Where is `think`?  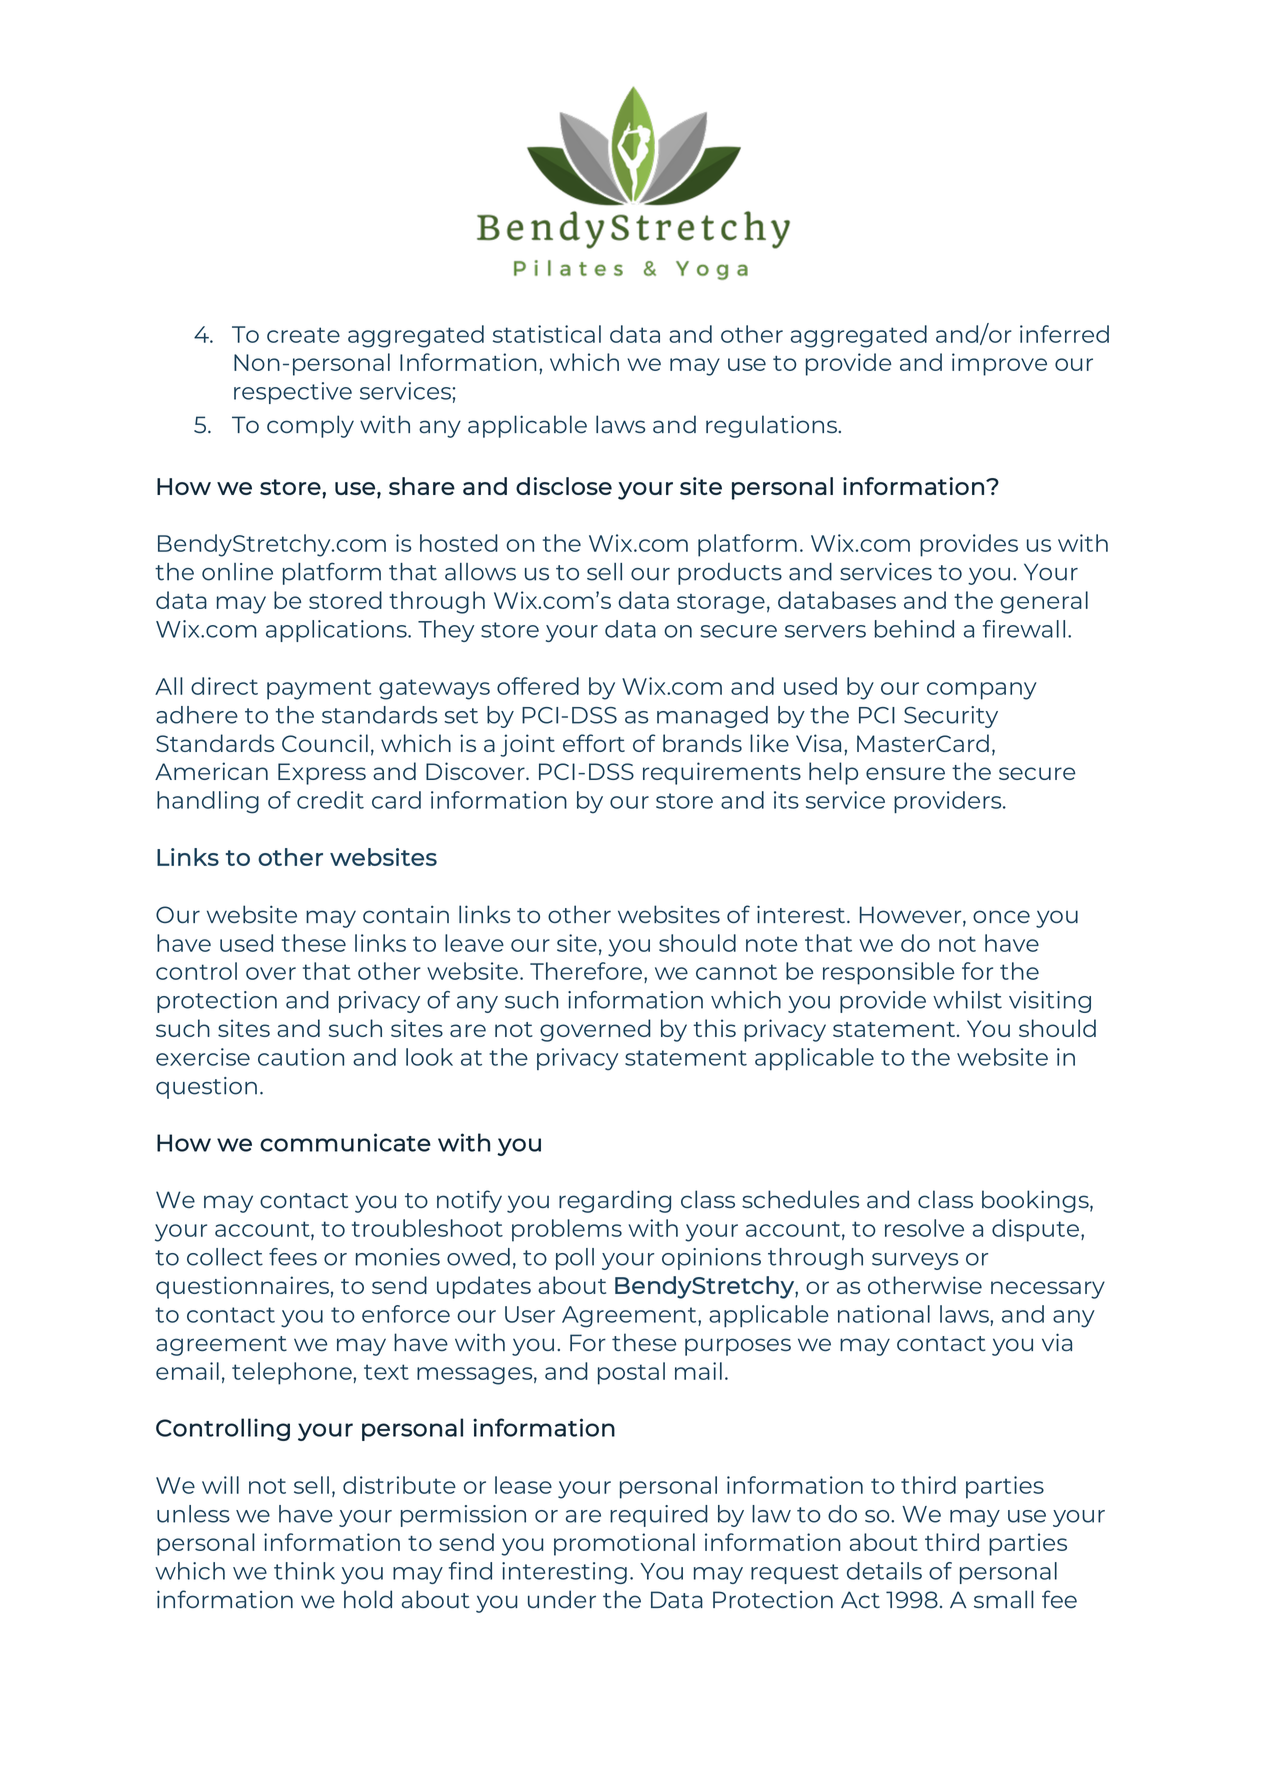 think is located at coordinates (304, 1571).
